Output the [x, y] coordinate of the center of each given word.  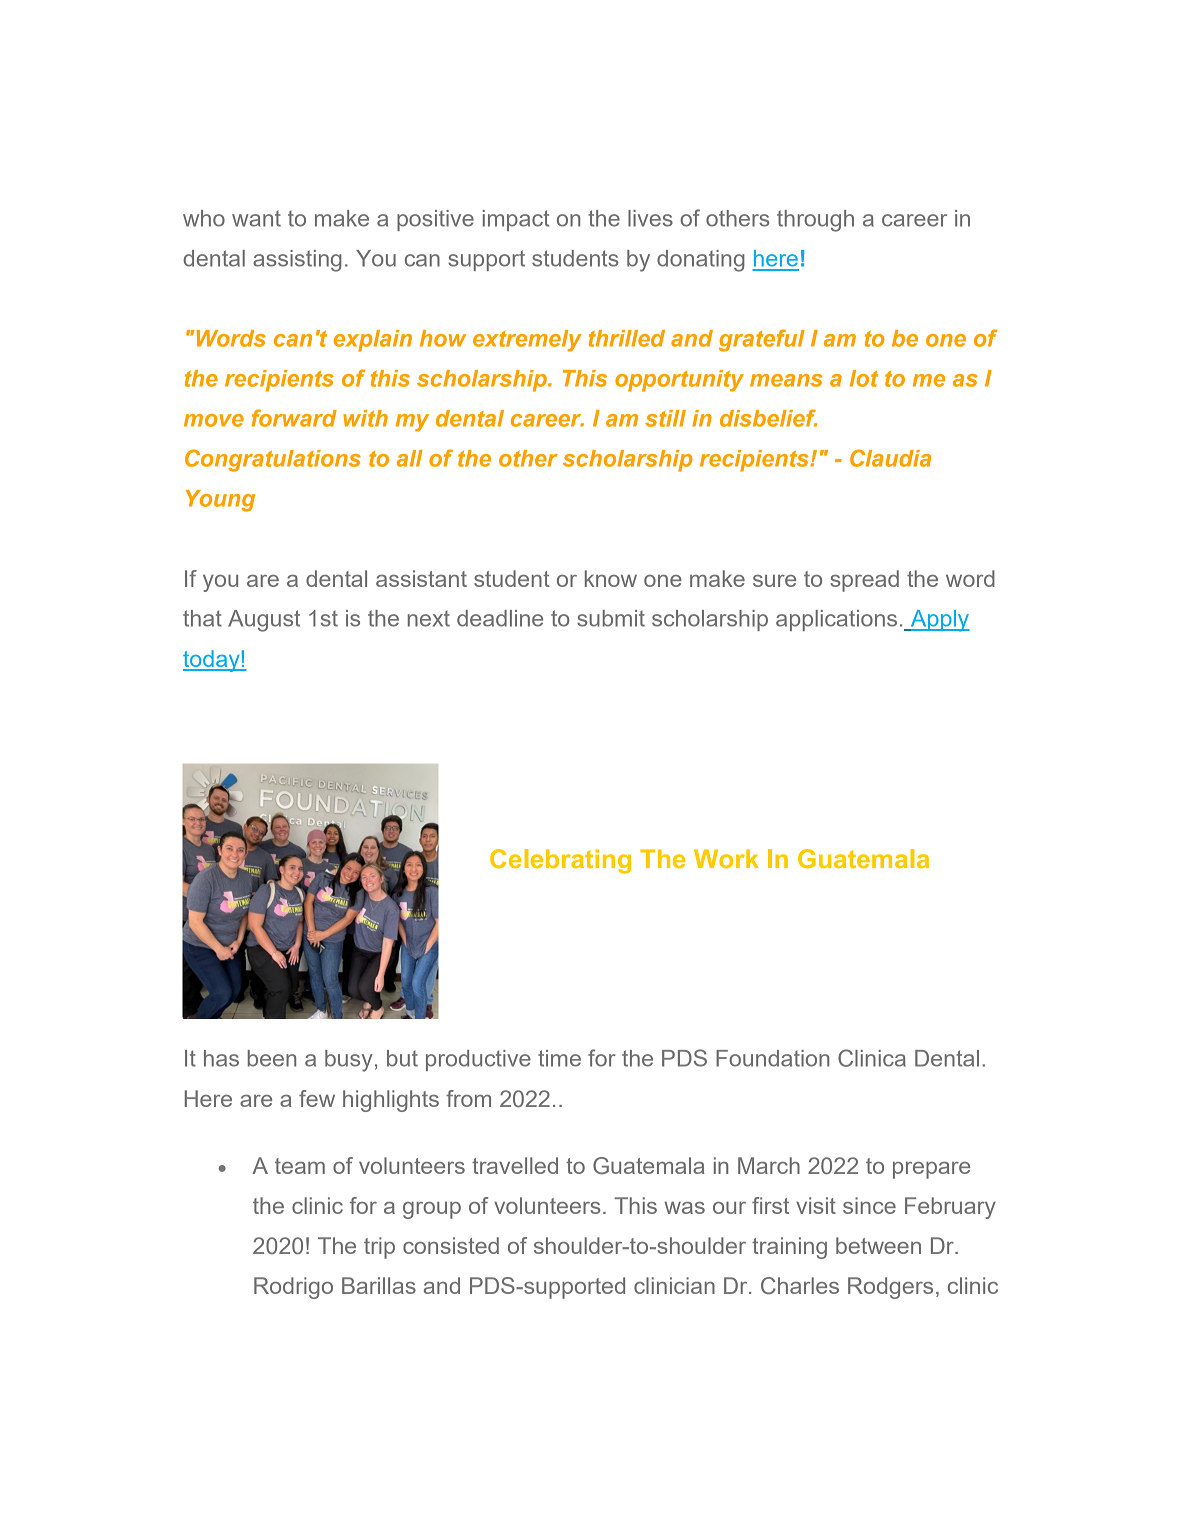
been [272, 1058]
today [212, 661]
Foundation [772, 1058]
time [559, 1058]
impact [516, 220]
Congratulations [273, 460]
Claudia [890, 458]
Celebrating [560, 861]
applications [836, 620]
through [815, 221]
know [611, 578]
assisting [297, 261]
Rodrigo [293, 1288]
